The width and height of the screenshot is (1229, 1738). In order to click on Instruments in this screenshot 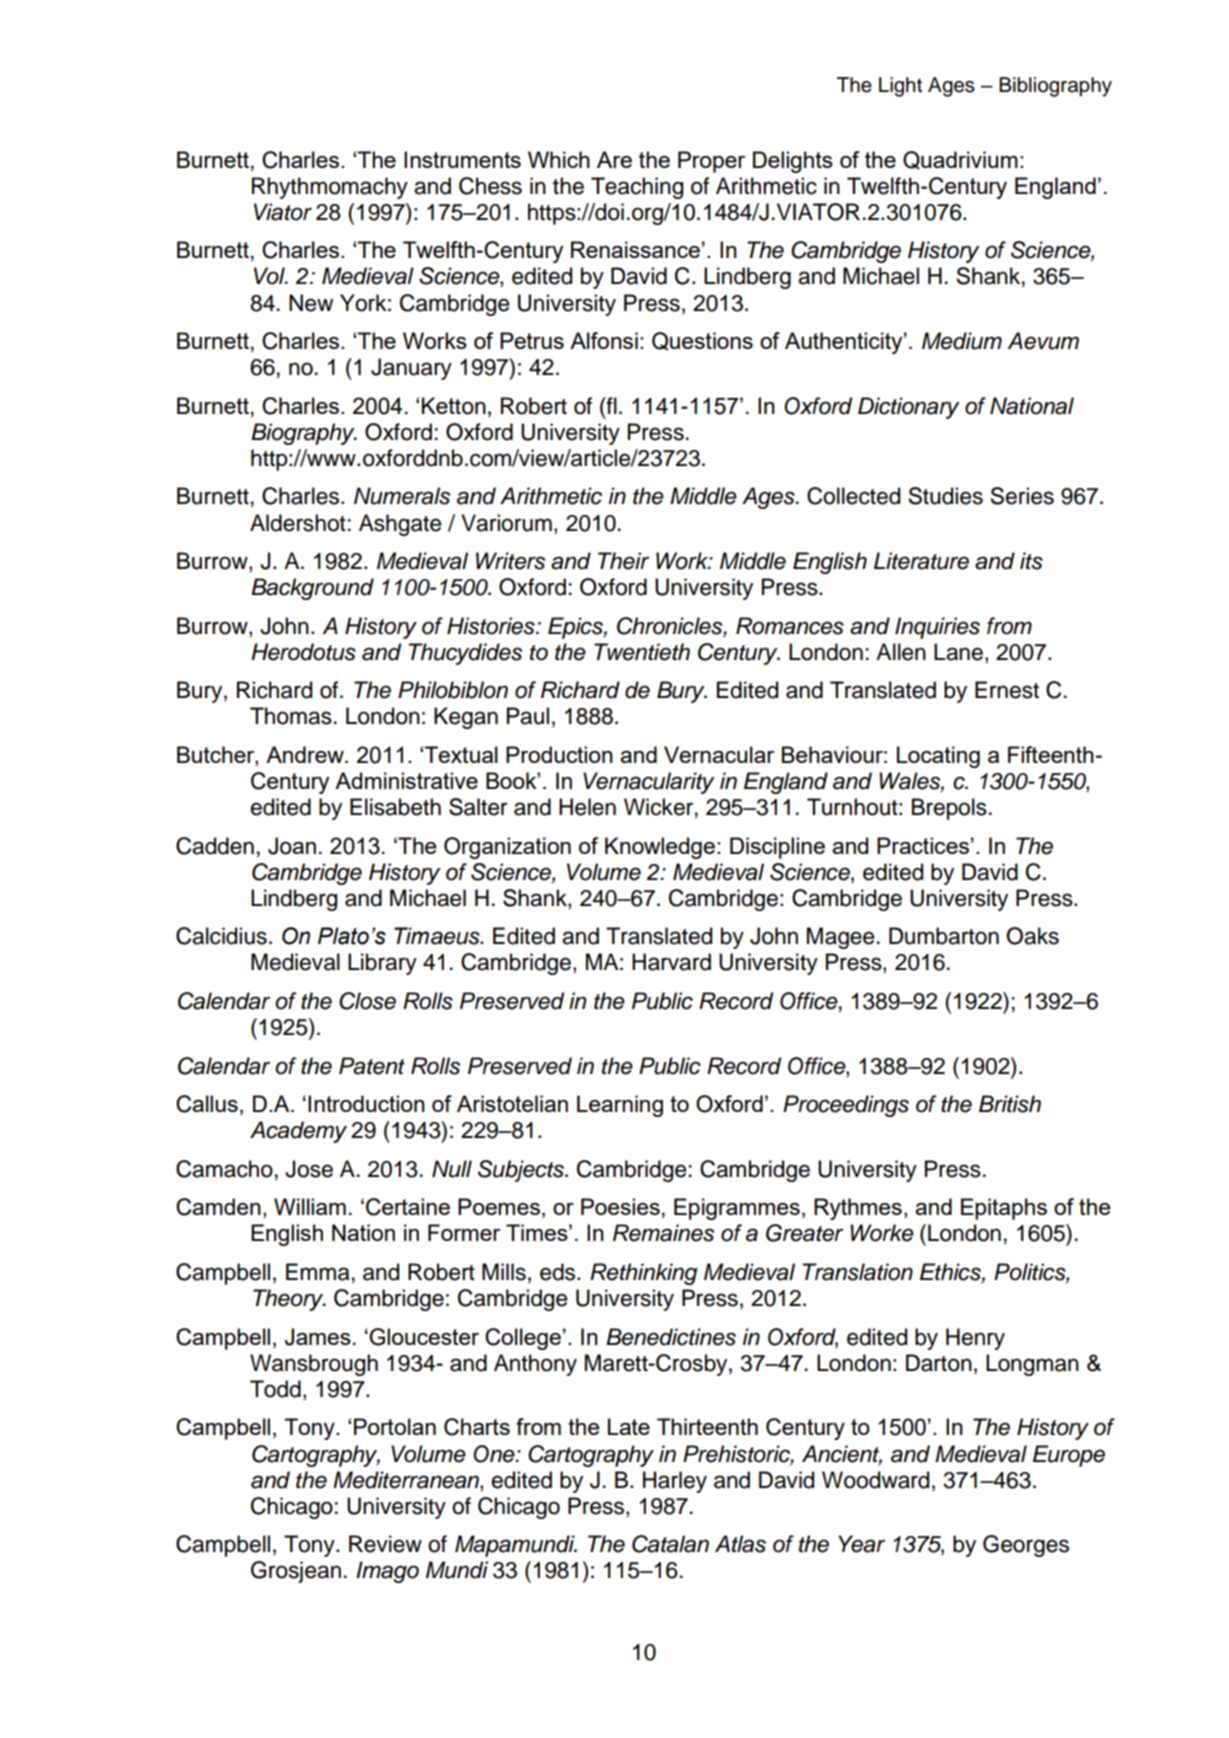, I will do `click(462, 159)`.
